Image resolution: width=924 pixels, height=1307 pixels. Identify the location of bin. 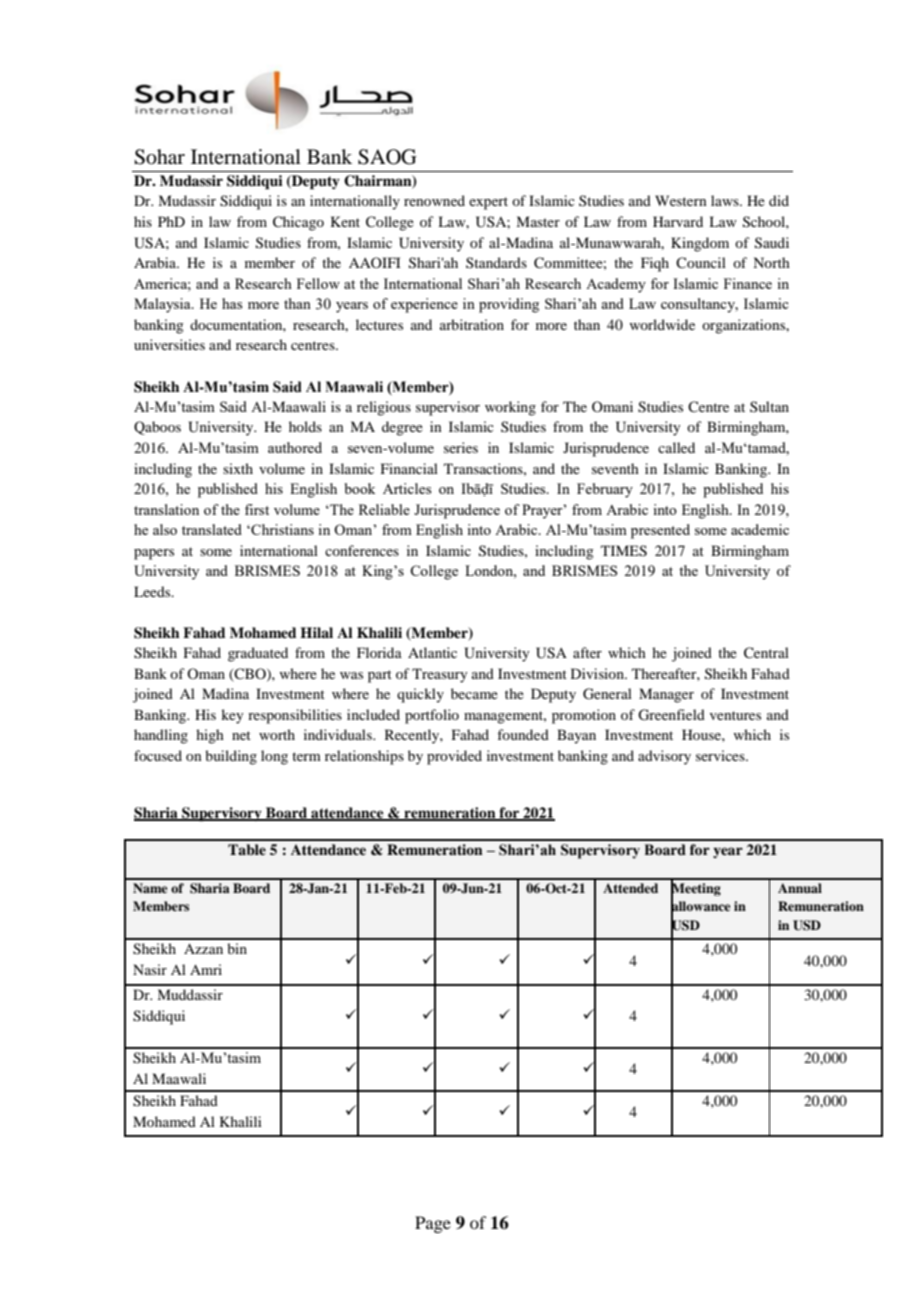
(237, 948).
